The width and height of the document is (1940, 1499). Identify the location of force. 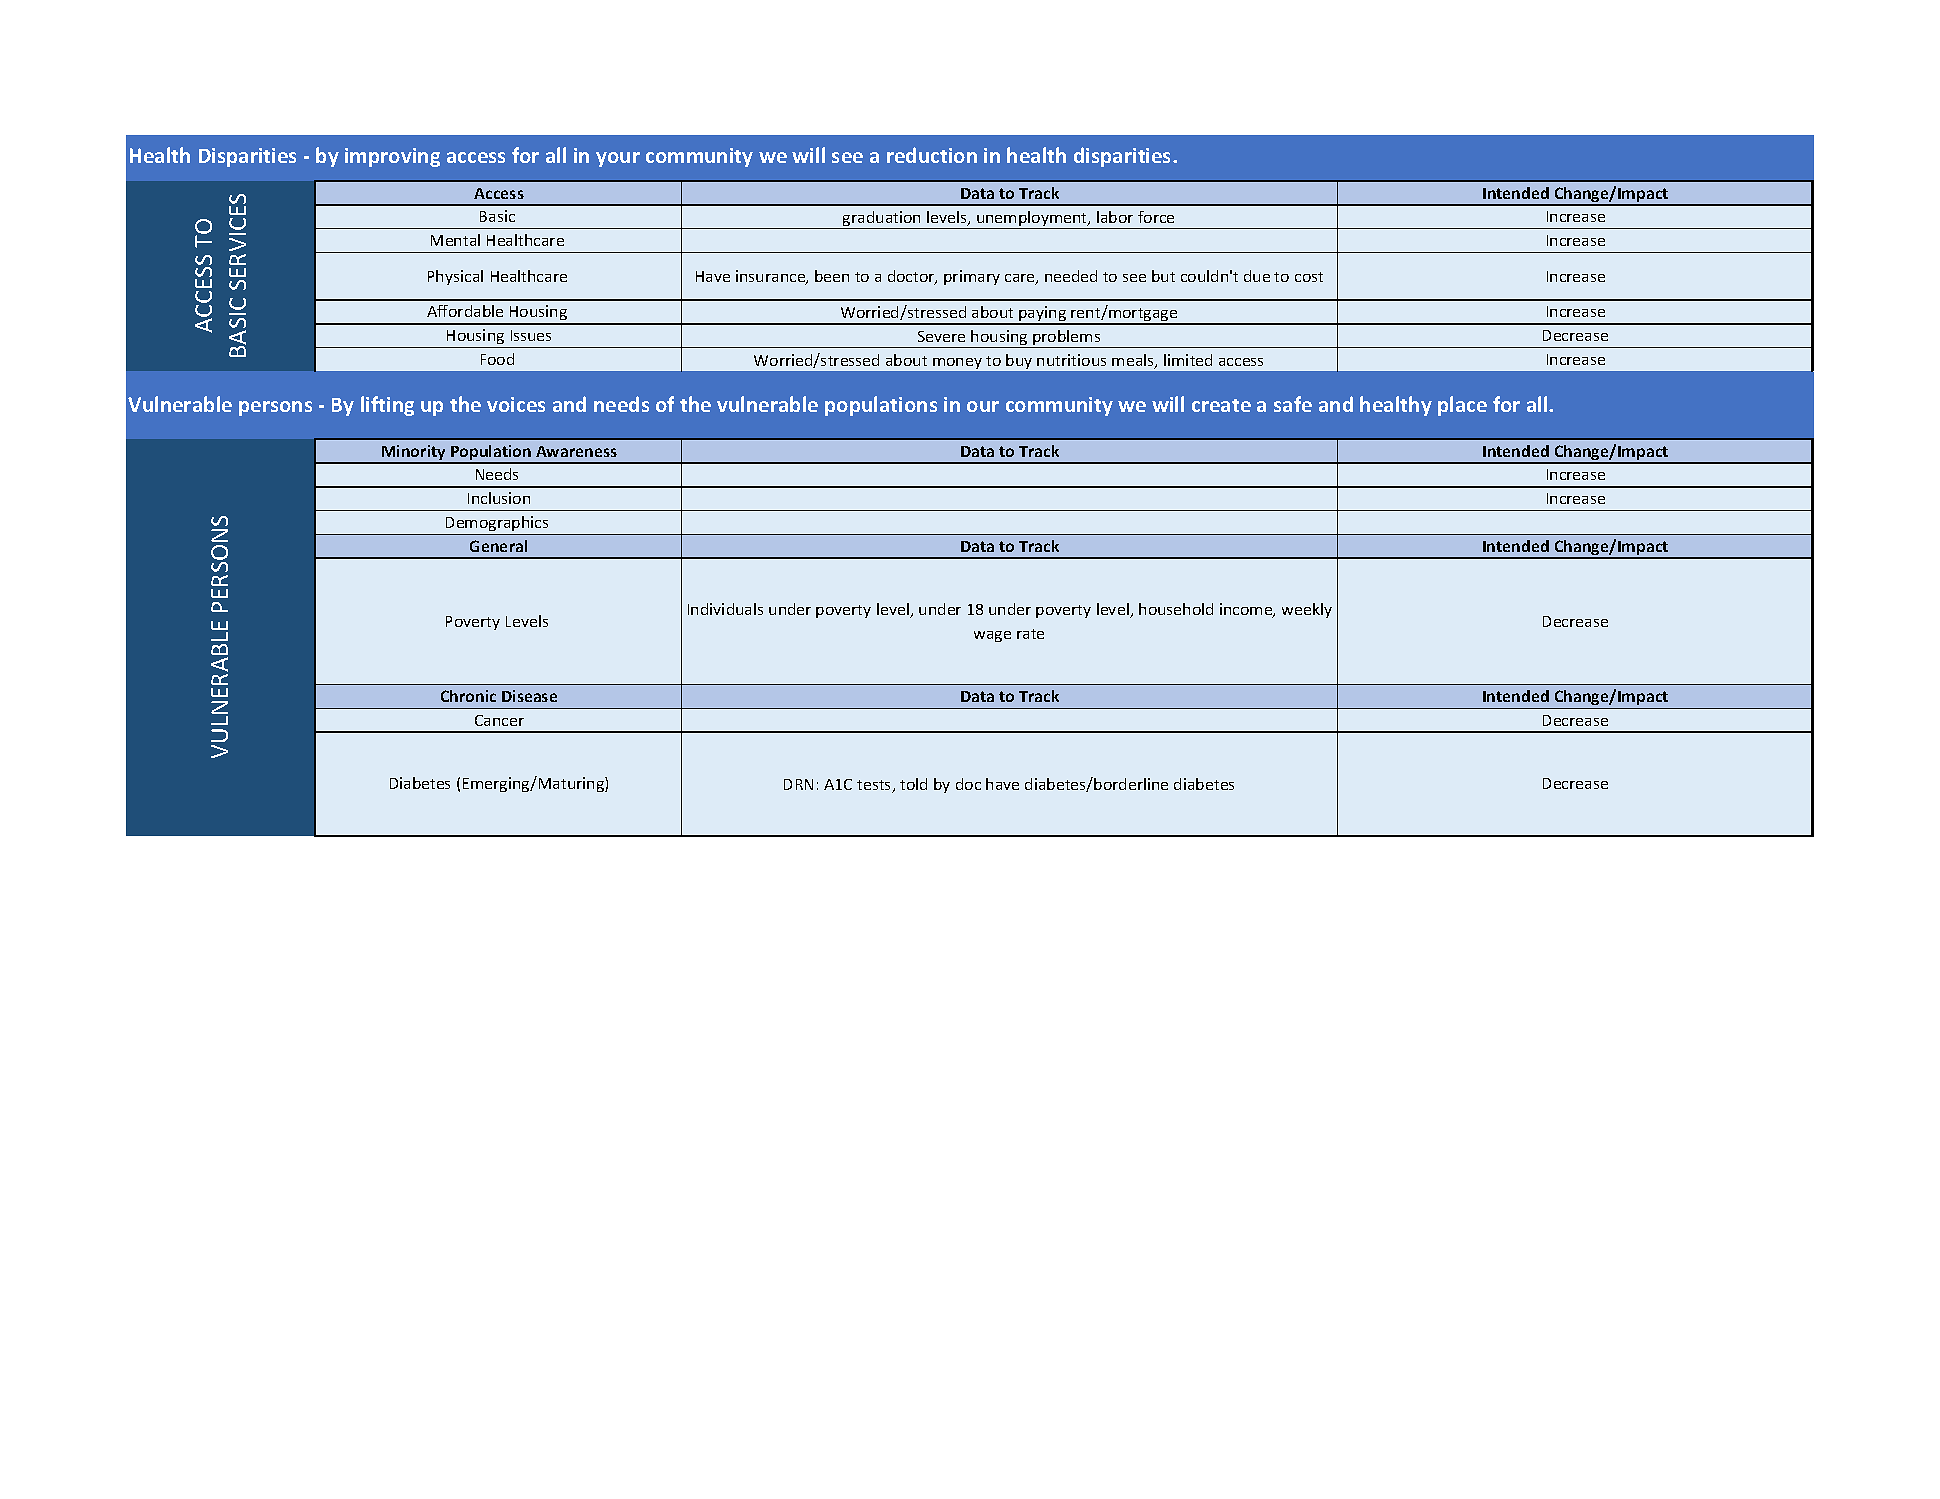
(1156, 217).
